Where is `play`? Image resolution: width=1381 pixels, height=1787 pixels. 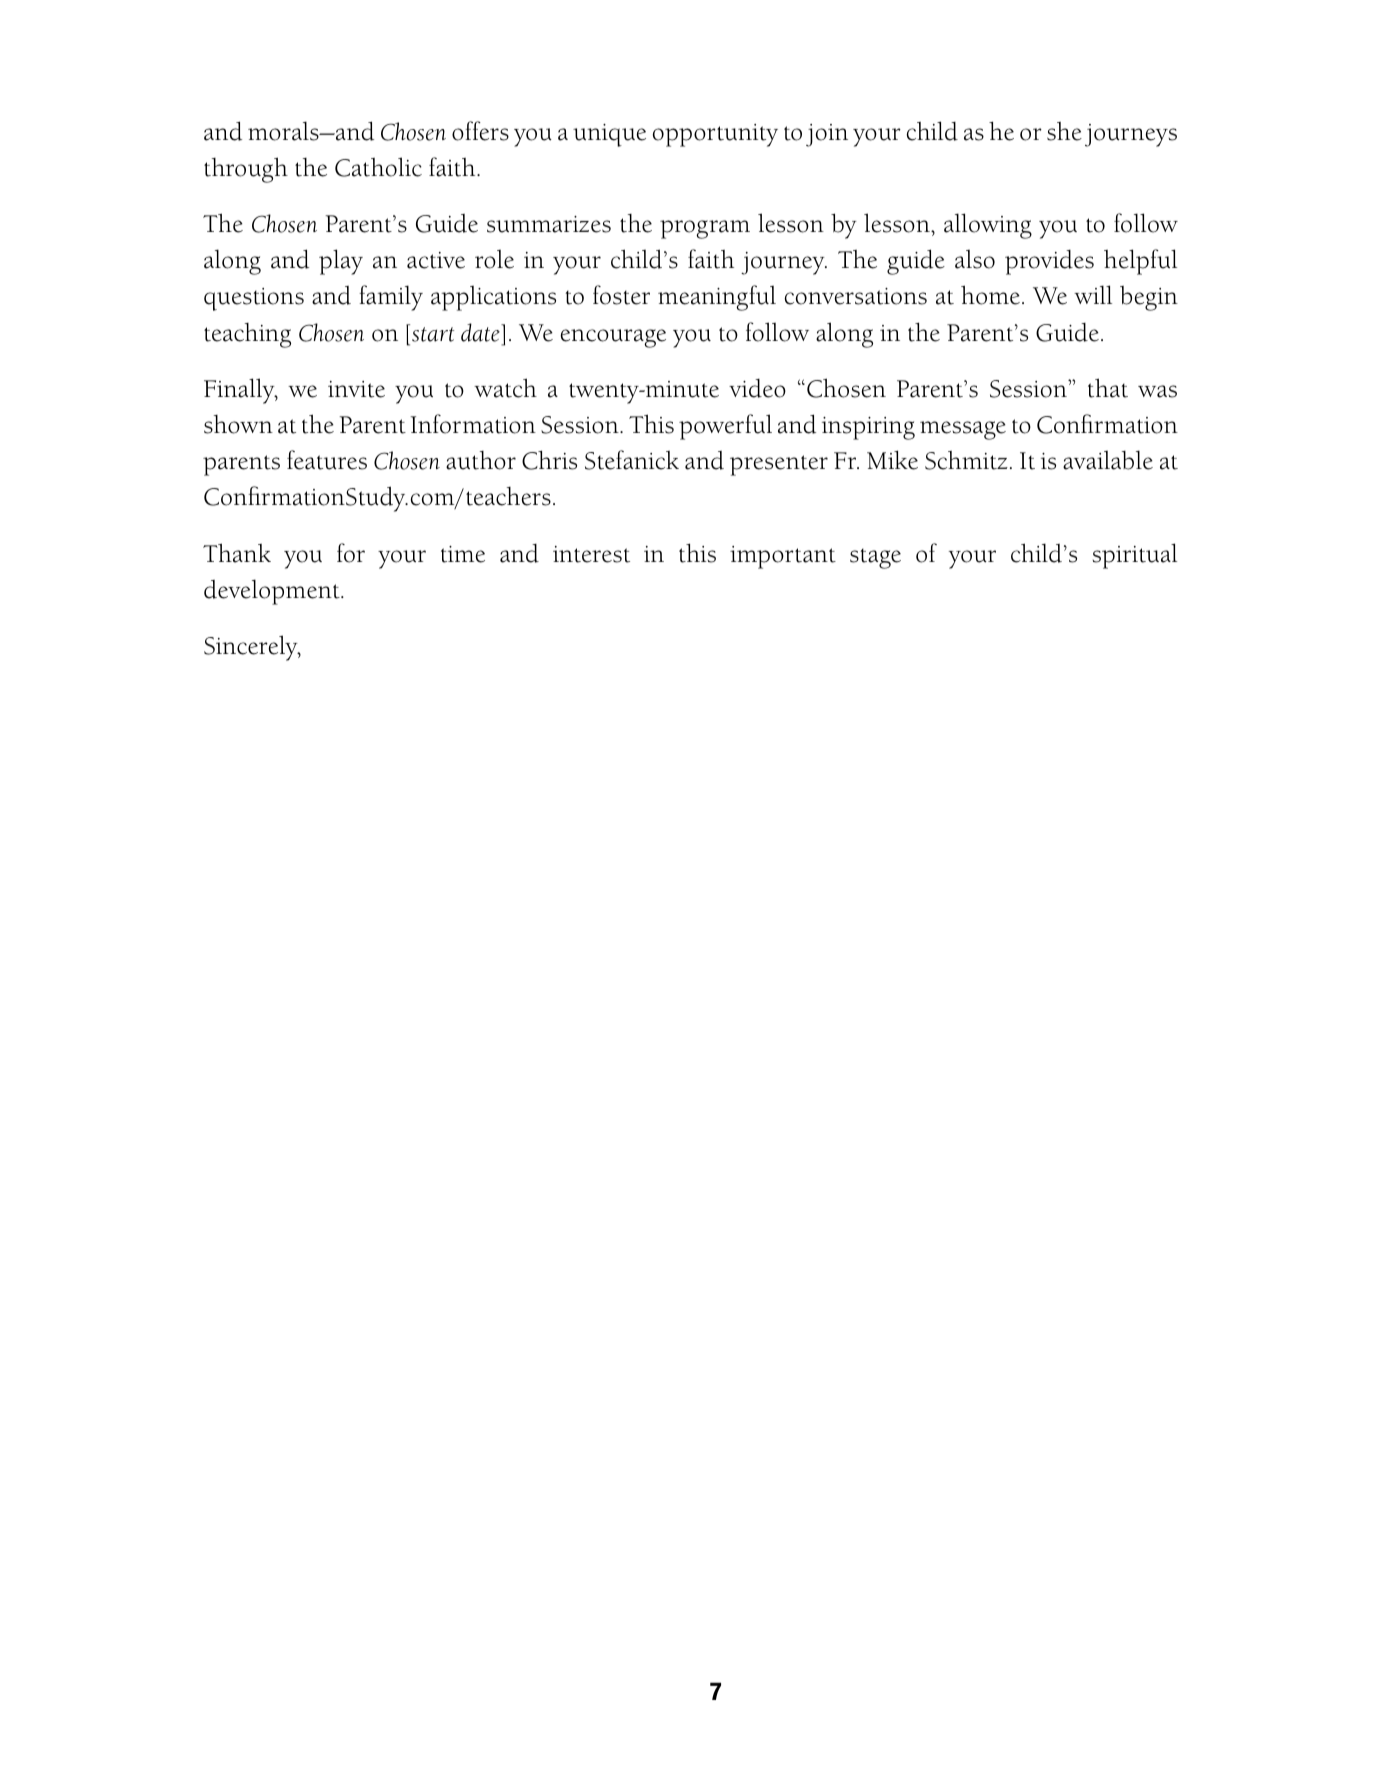
play is located at coordinates (341, 262).
